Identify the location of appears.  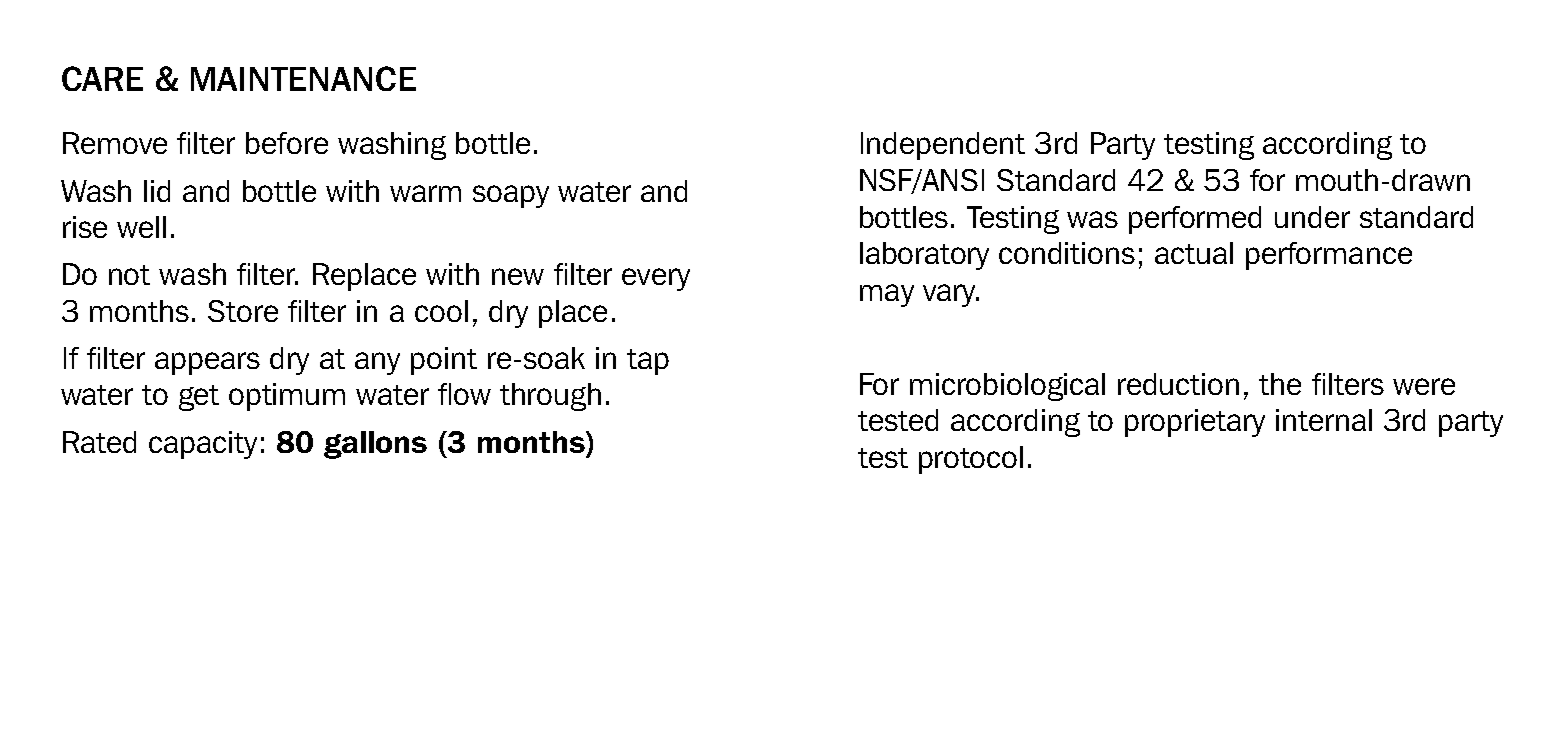
(207, 363).
